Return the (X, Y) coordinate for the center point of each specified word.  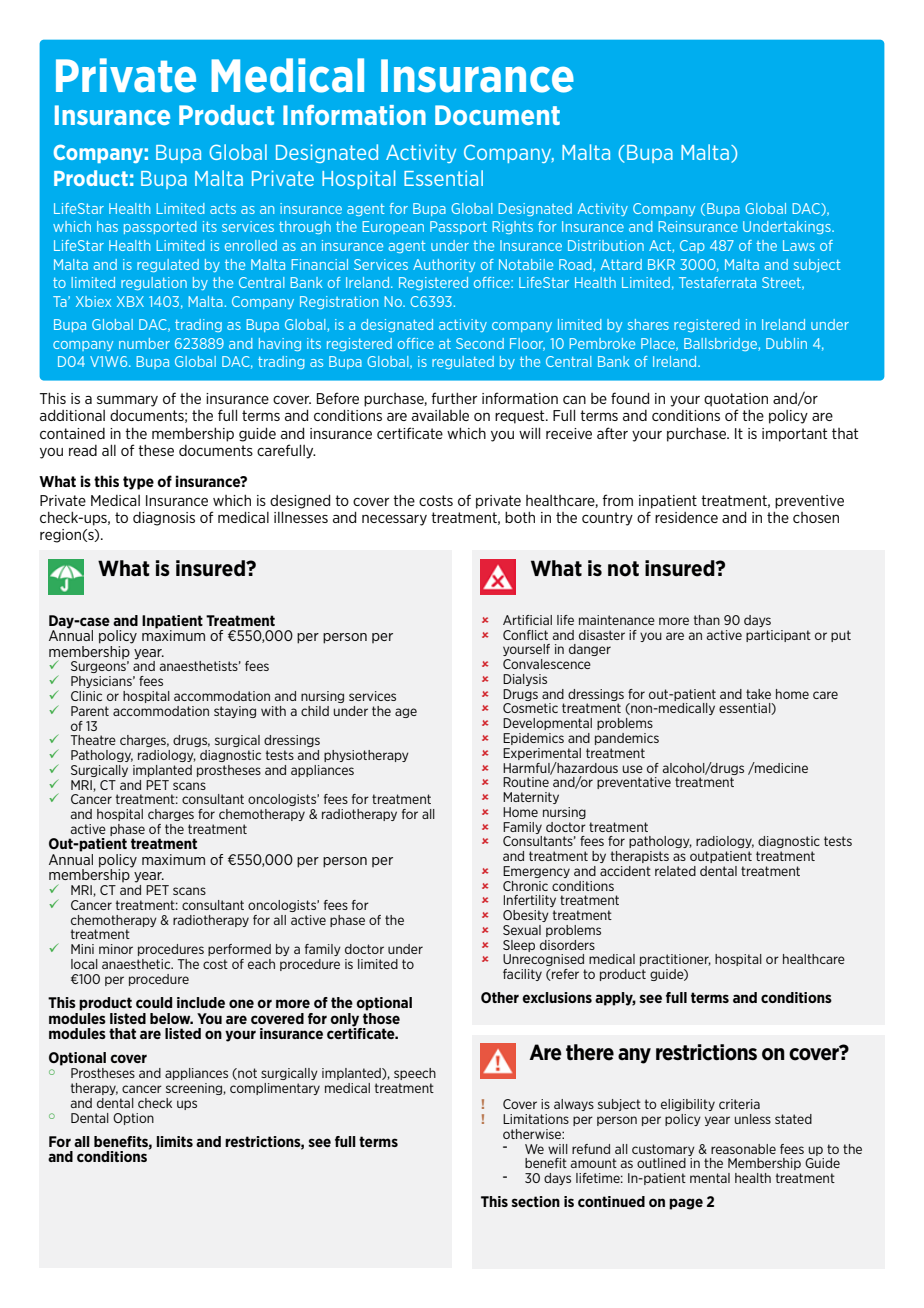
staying (235, 712)
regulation (154, 283)
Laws (799, 245)
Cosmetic (530, 708)
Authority (444, 265)
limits (175, 1141)
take (758, 694)
